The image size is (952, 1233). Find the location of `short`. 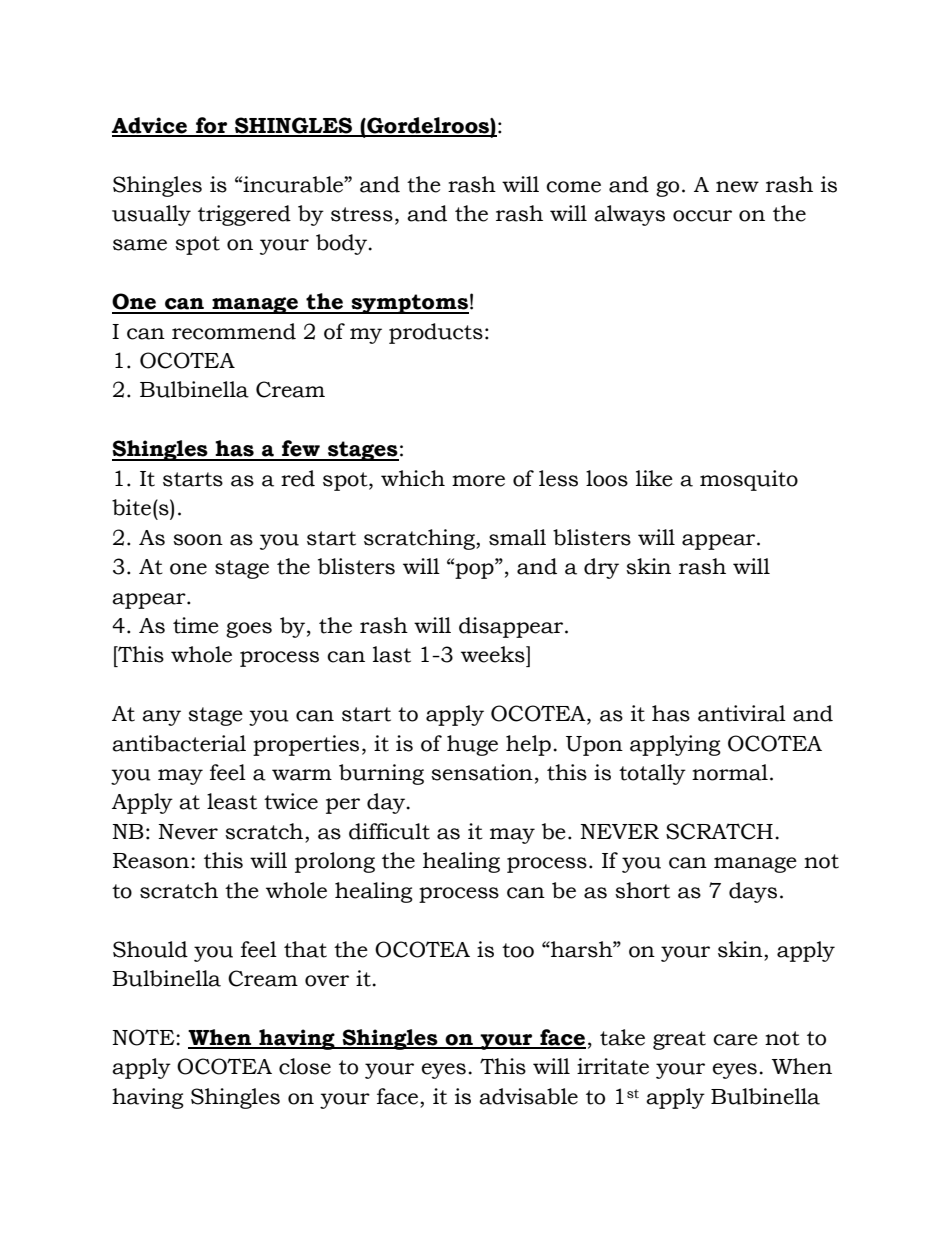

short is located at coordinates (642, 890).
